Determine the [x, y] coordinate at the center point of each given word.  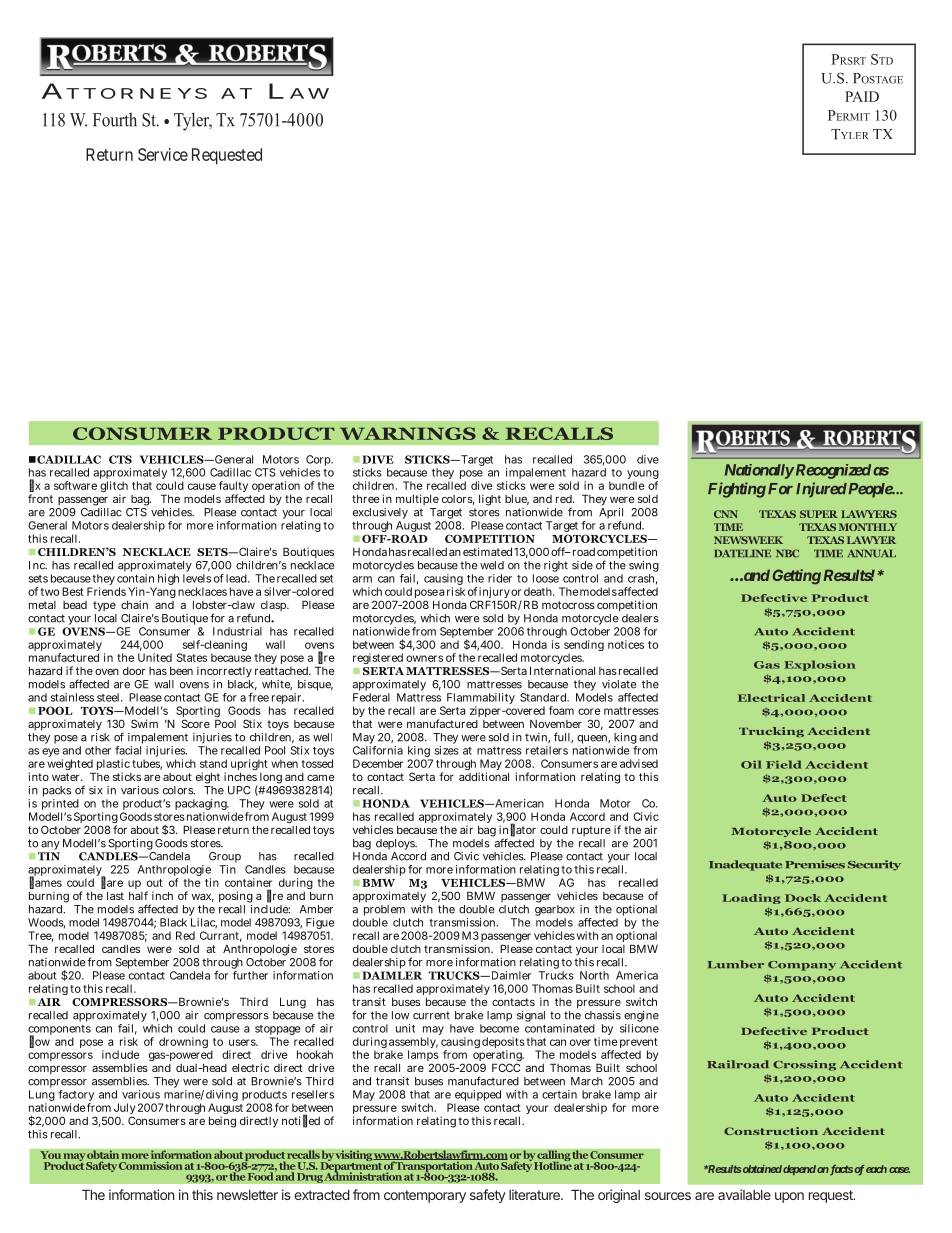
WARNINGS [408, 433]
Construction [771, 1131]
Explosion [819, 665]
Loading [751, 899]
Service [163, 154]
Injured [821, 490]
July [124, 1110]
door [134, 671]
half [138, 895]
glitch [114, 488]
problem [384, 912]
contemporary [425, 1196]
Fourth [115, 119]
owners [424, 658]
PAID [862, 96]
